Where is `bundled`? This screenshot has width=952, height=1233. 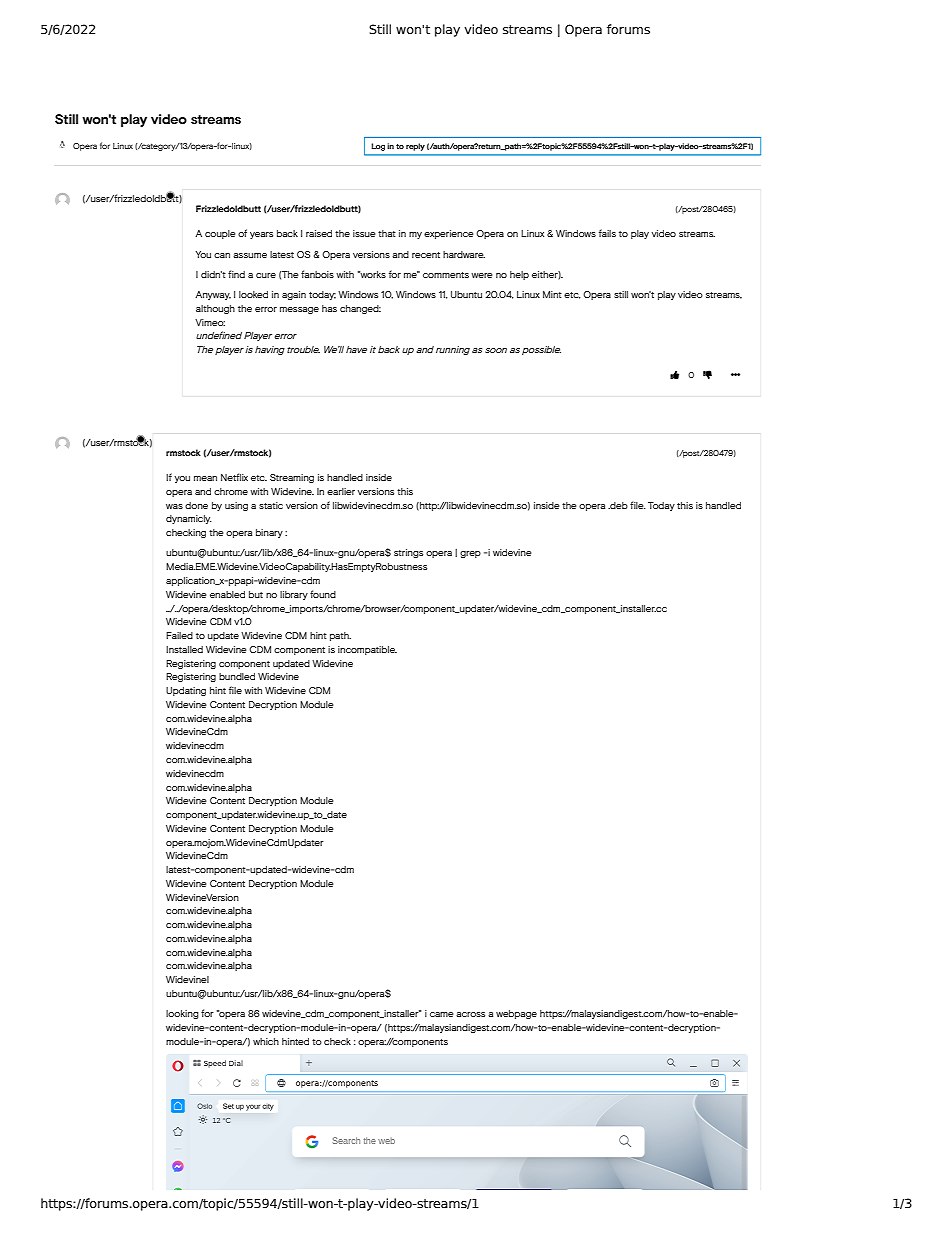
bundled is located at coordinates (237, 676).
